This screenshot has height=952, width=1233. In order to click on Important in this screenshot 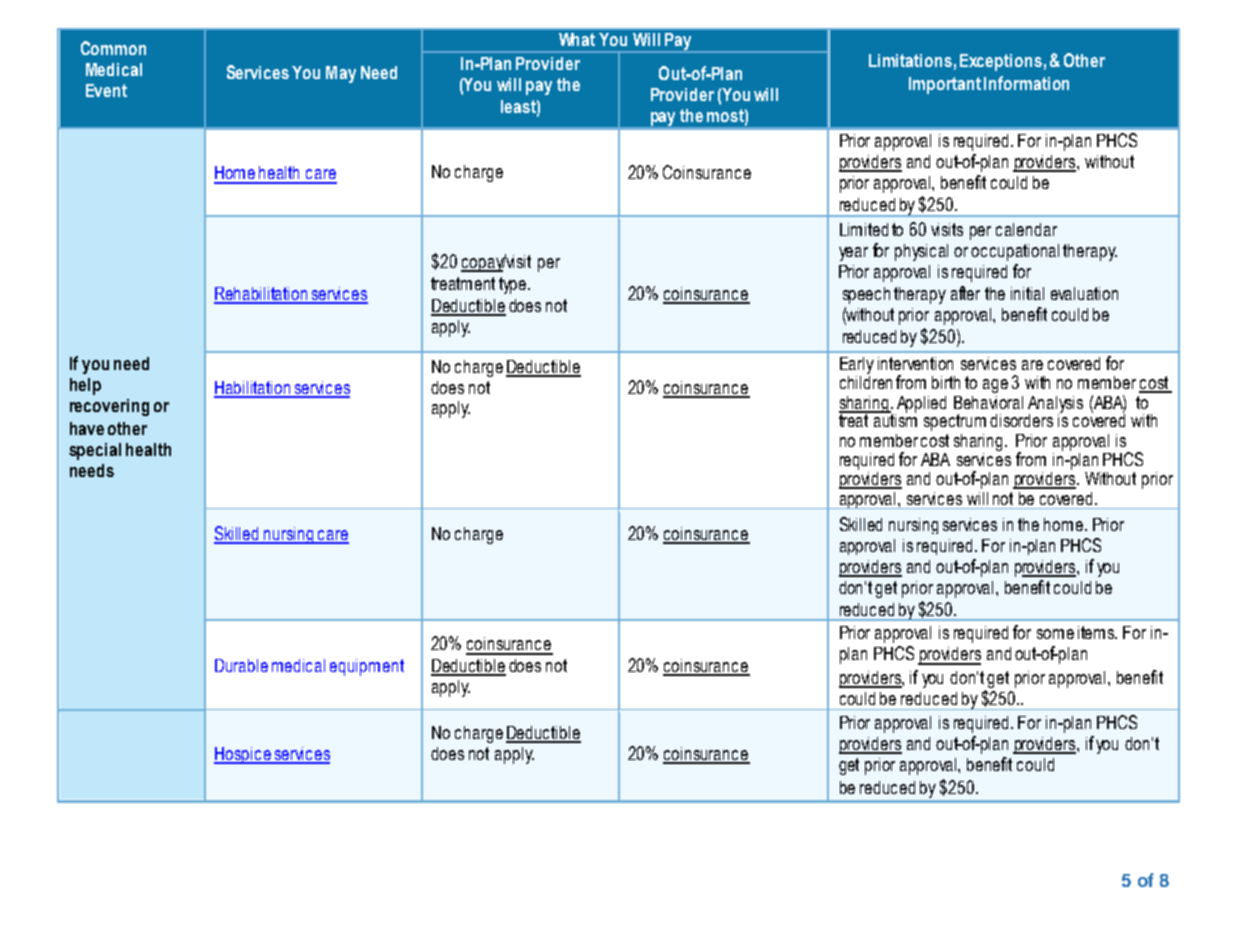, I will do `click(945, 85)`.
